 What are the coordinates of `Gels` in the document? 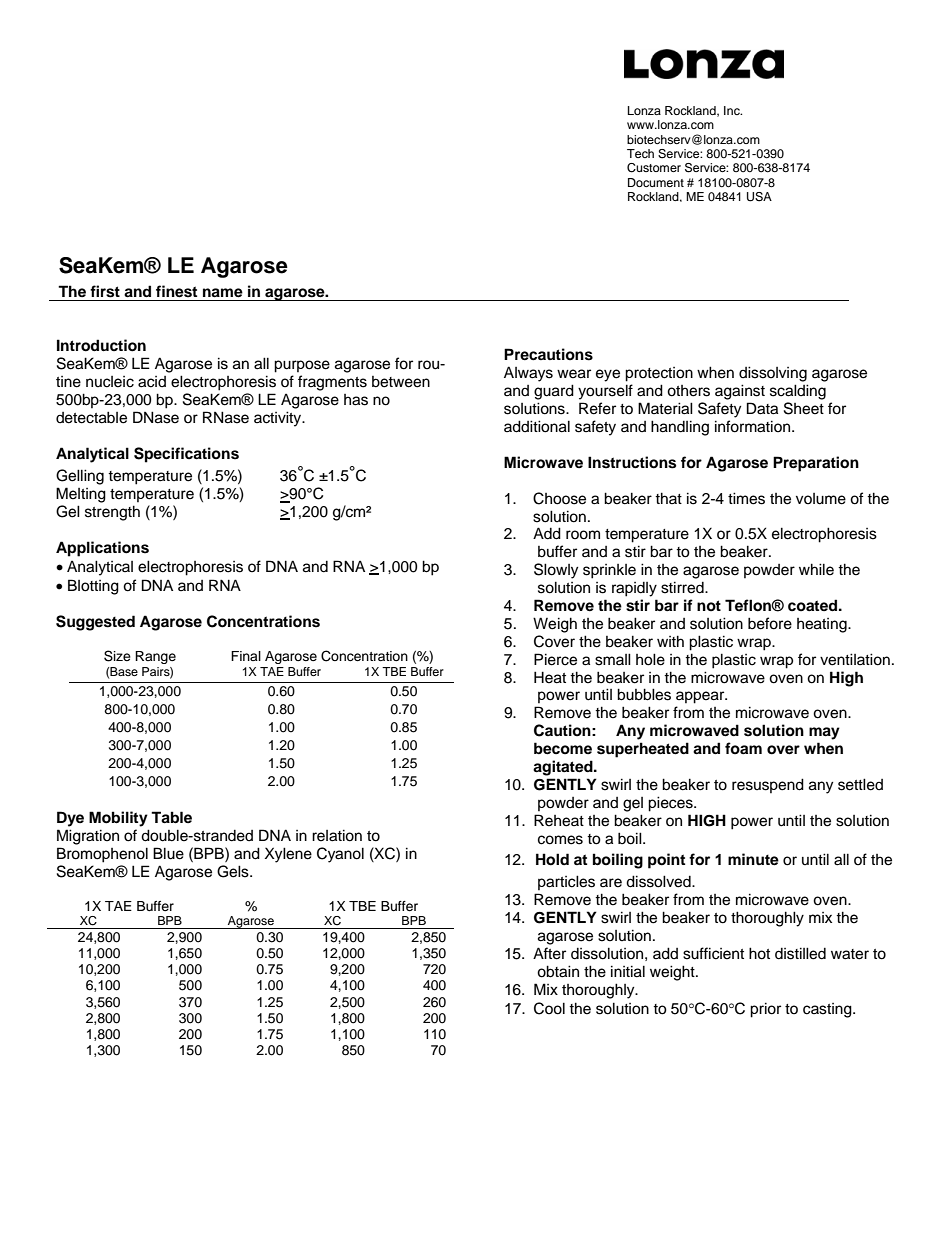 It's located at (234, 871).
